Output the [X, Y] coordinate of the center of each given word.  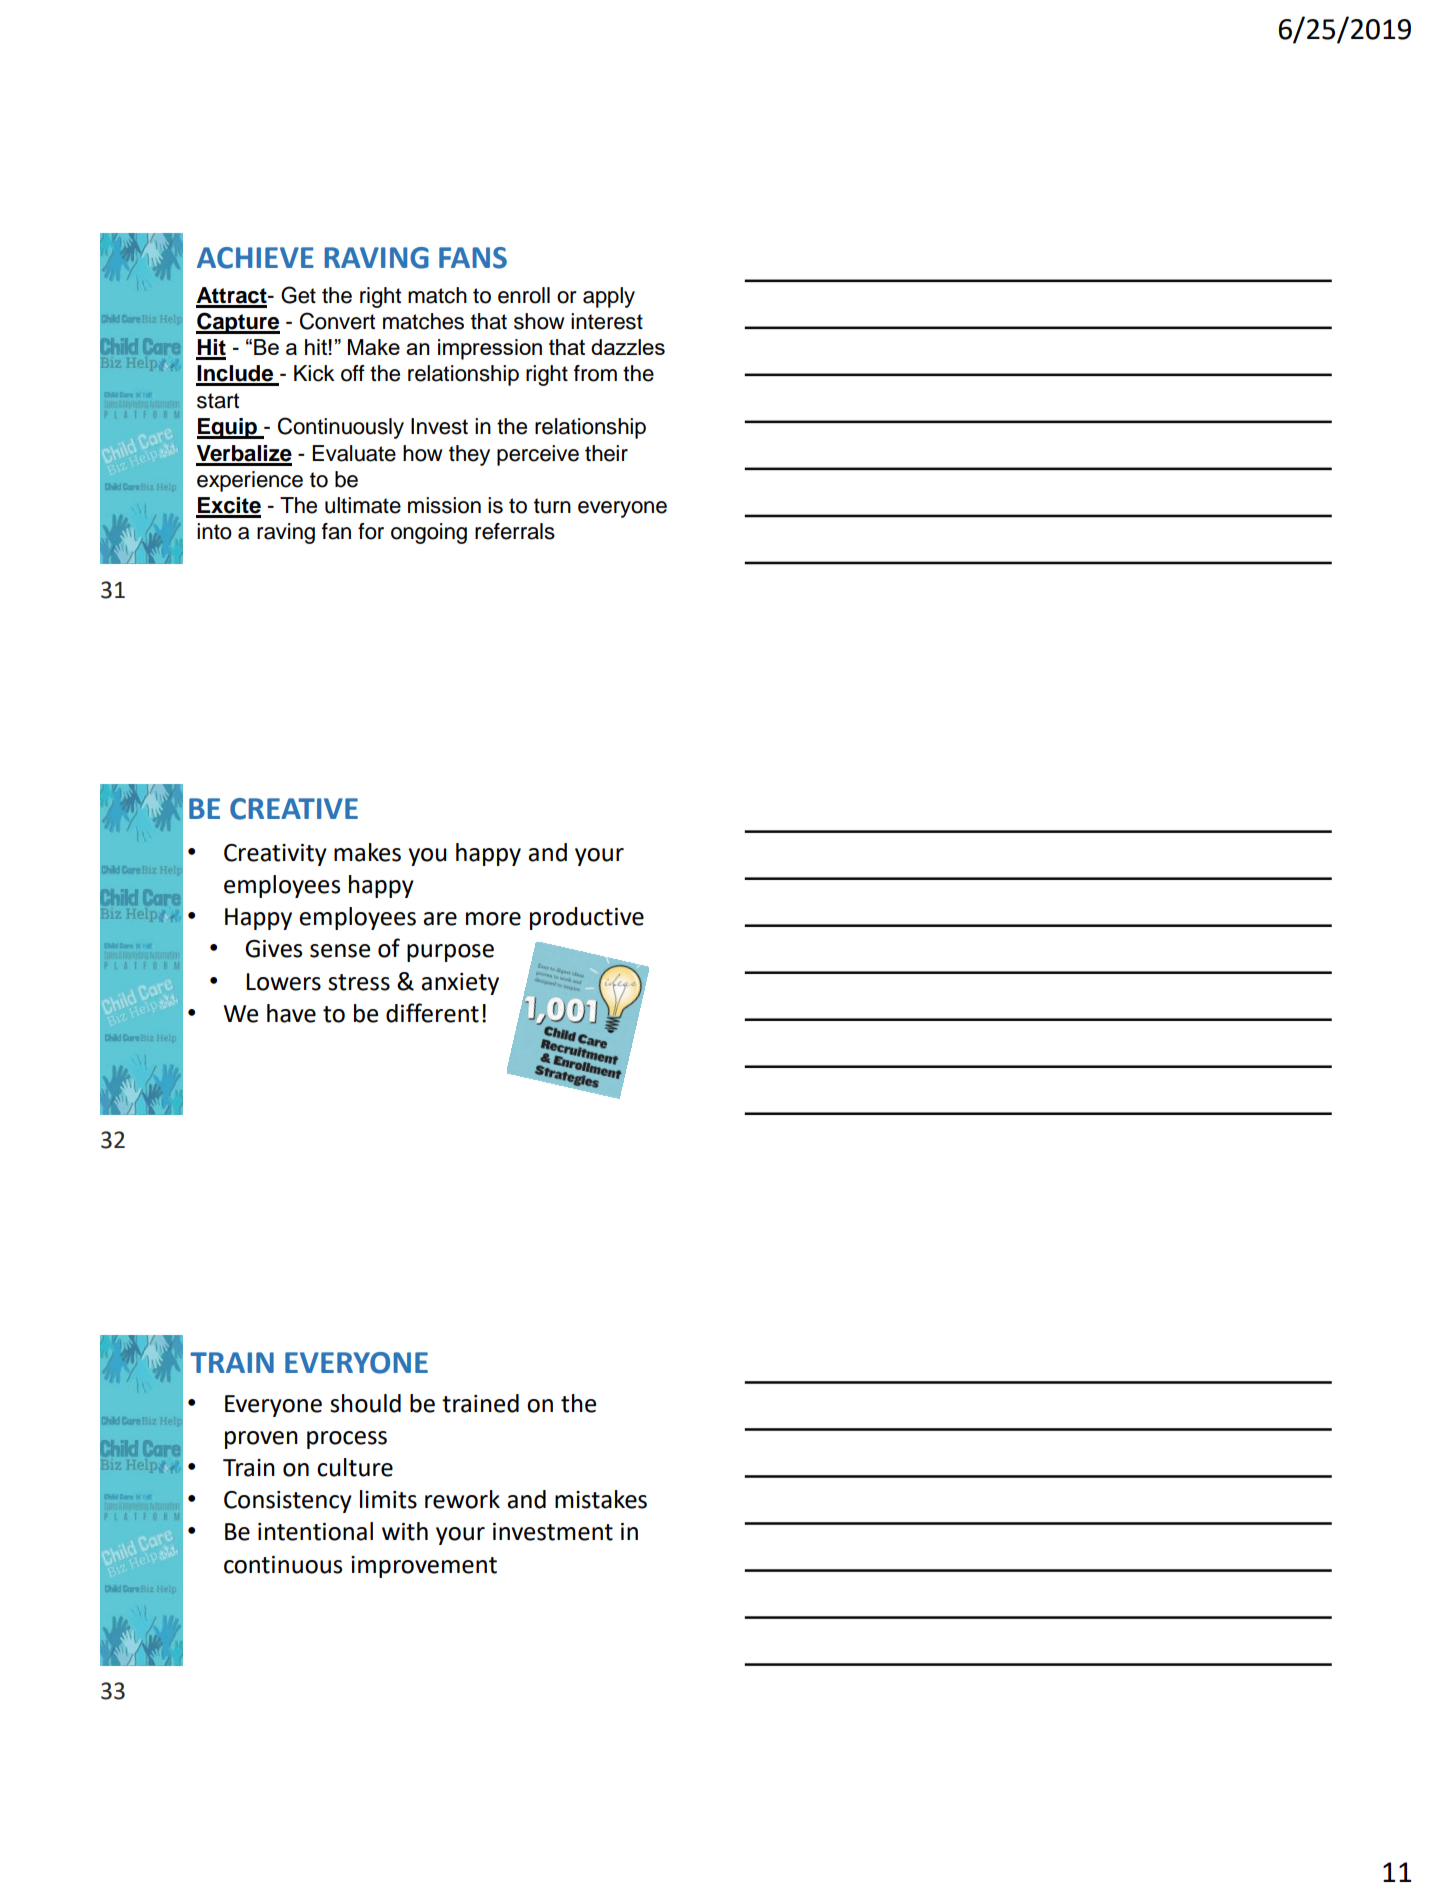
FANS [473, 258]
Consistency [288, 1502]
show [539, 321]
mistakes [601, 1499]
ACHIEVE [255, 258]
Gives [273, 949]
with [405, 1531]
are [440, 919]
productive [587, 918]
